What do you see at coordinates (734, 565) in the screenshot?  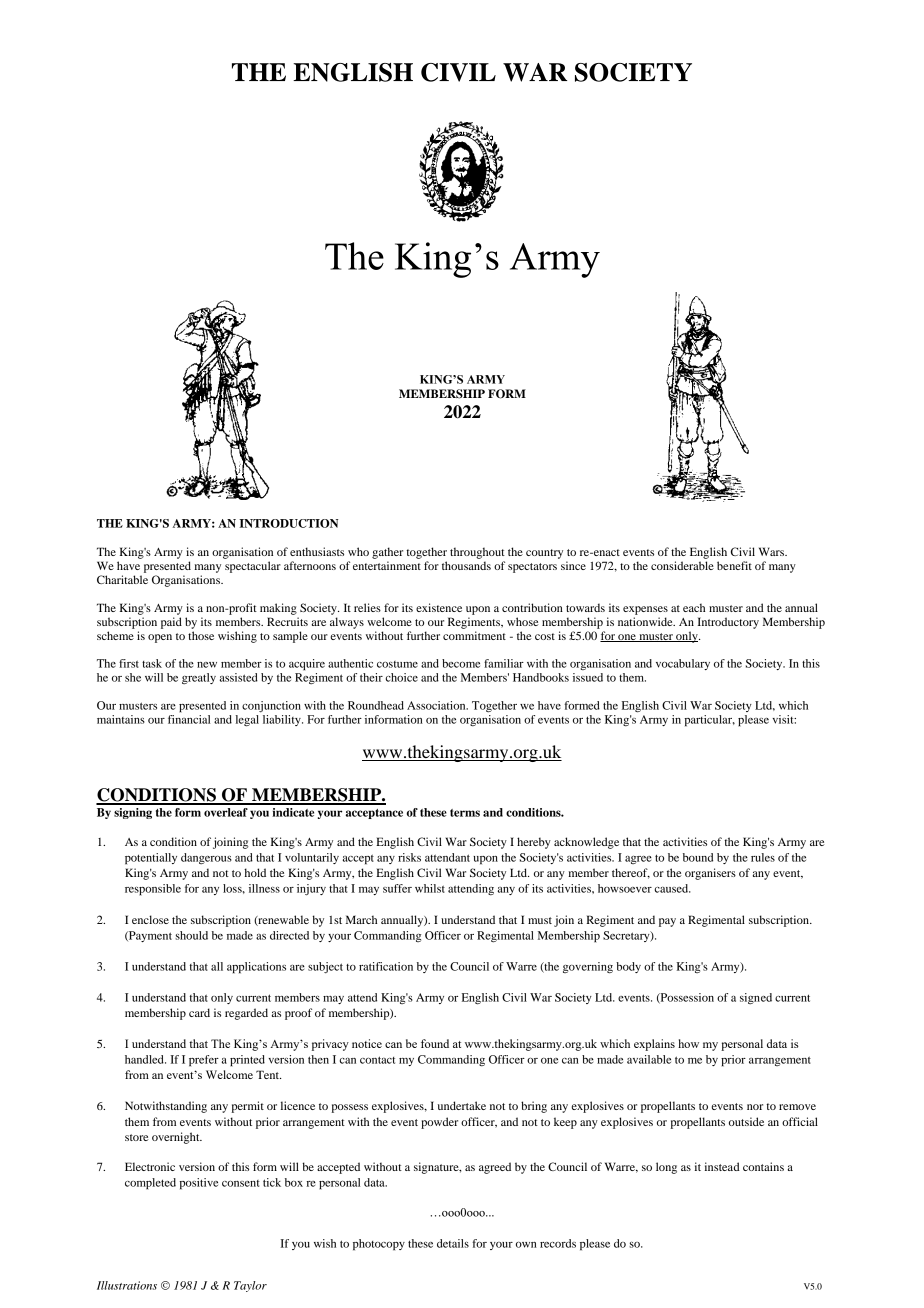 I see `benefit` at bounding box center [734, 565].
